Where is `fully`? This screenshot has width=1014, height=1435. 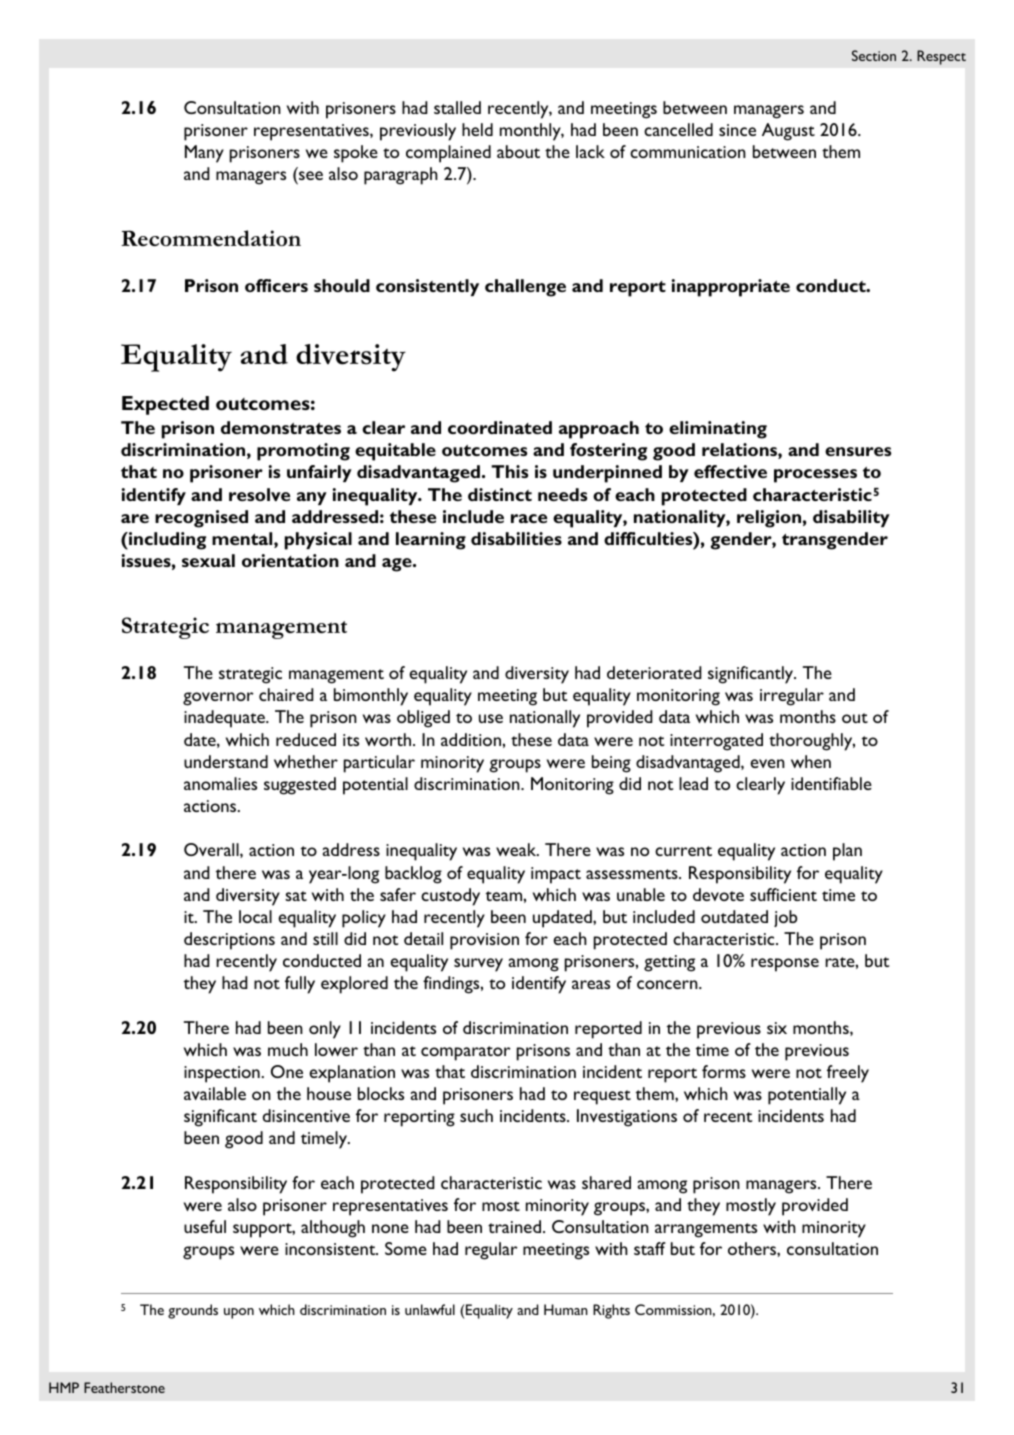 fully is located at coordinates (300, 985).
